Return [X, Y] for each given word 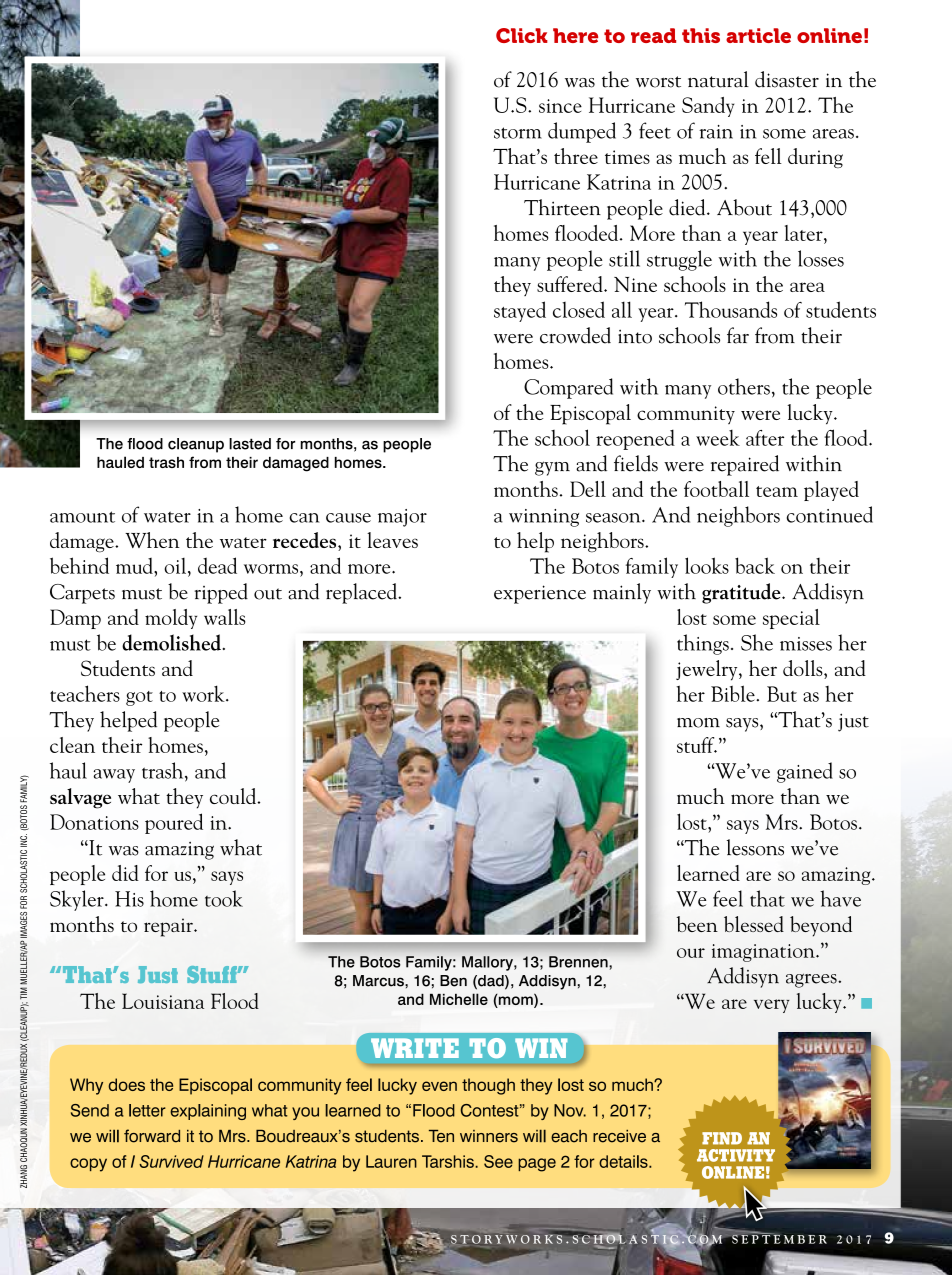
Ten [441, 1136]
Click [522, 35]
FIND [722, 1138]
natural [718, 79]
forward [152, 1136]
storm [518, 133]
